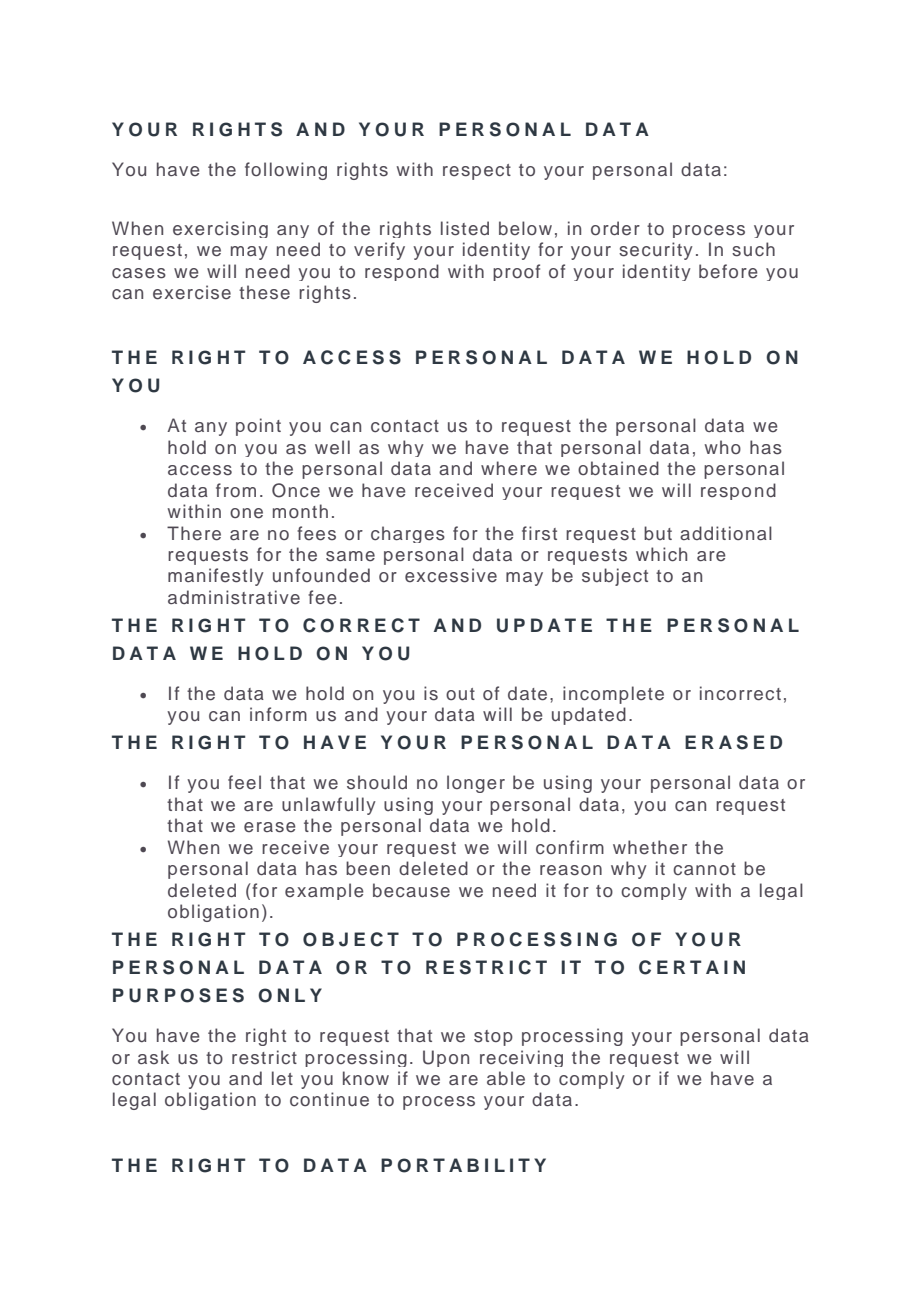  I want to click on Upon, so click(446, 1058).
